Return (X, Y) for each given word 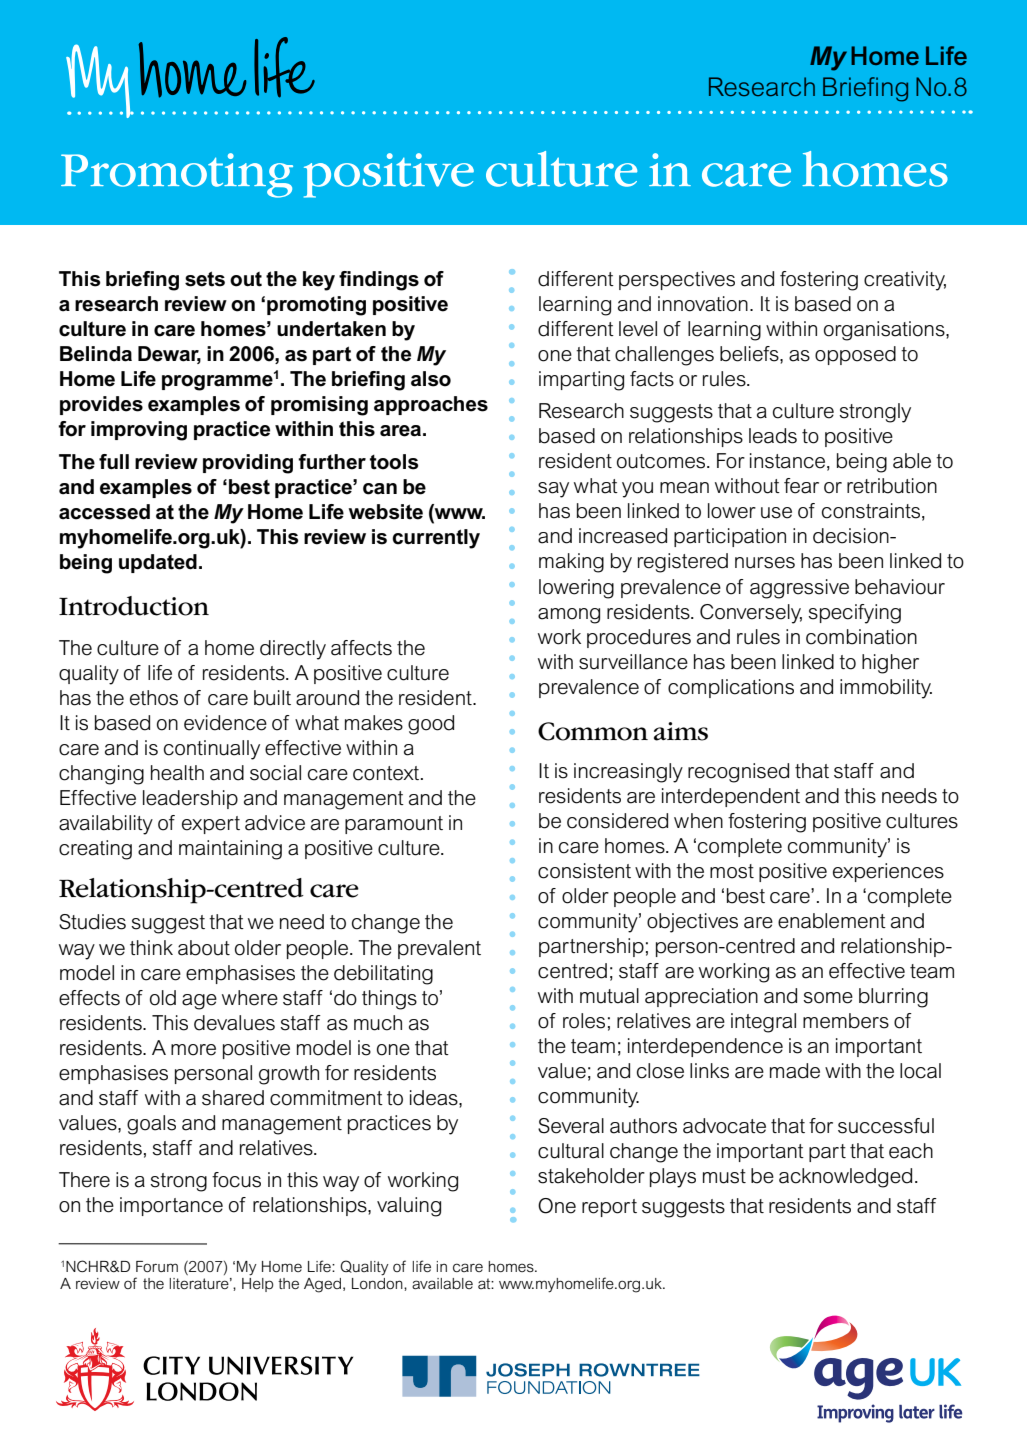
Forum (157, 1266)
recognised (738, 773)
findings (379, 281)
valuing (409, 1207)
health (177, 773)
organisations (885, 331)
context (387, 773)
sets (205, 279)
